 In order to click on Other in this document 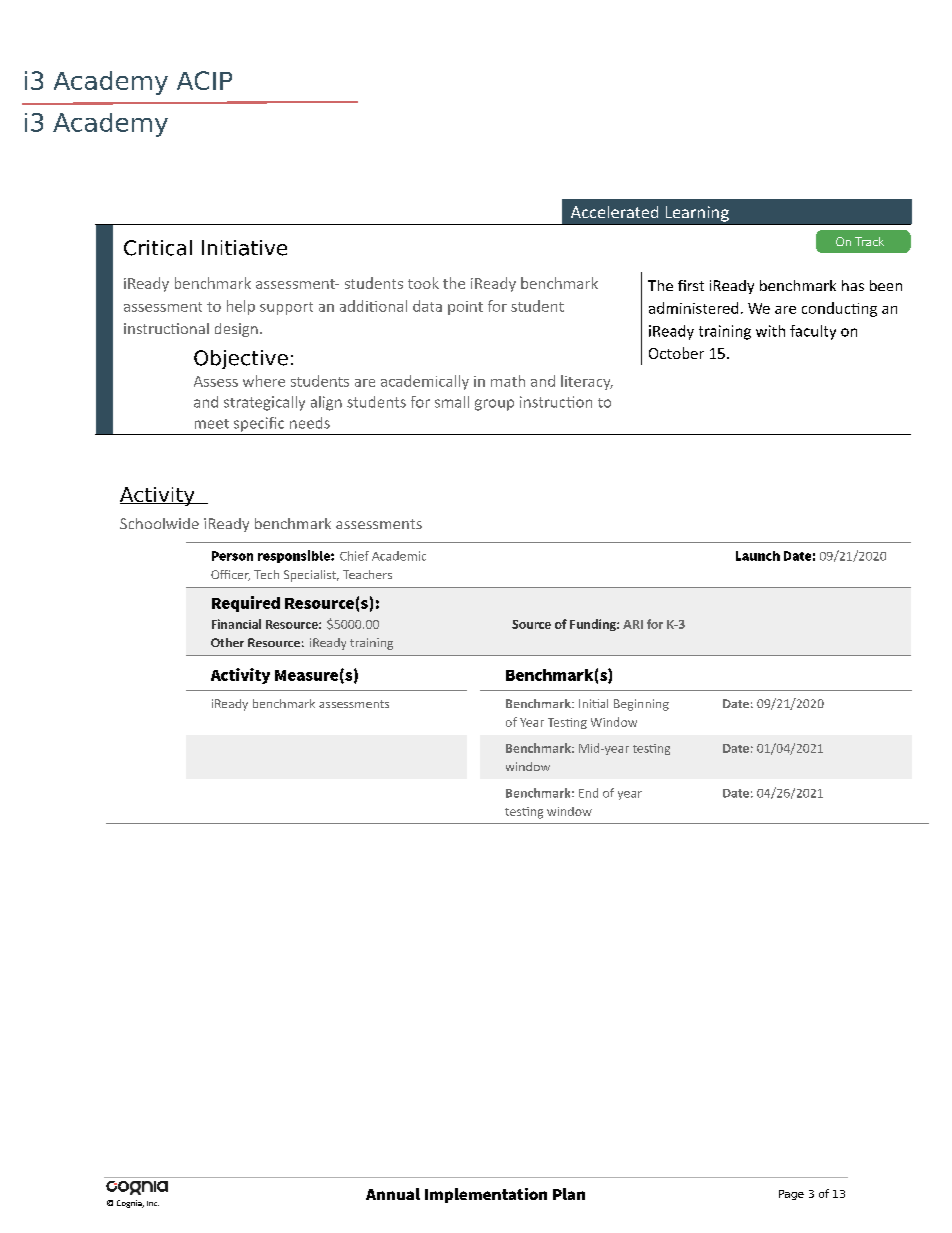, I will do `click(227, 642)`.
